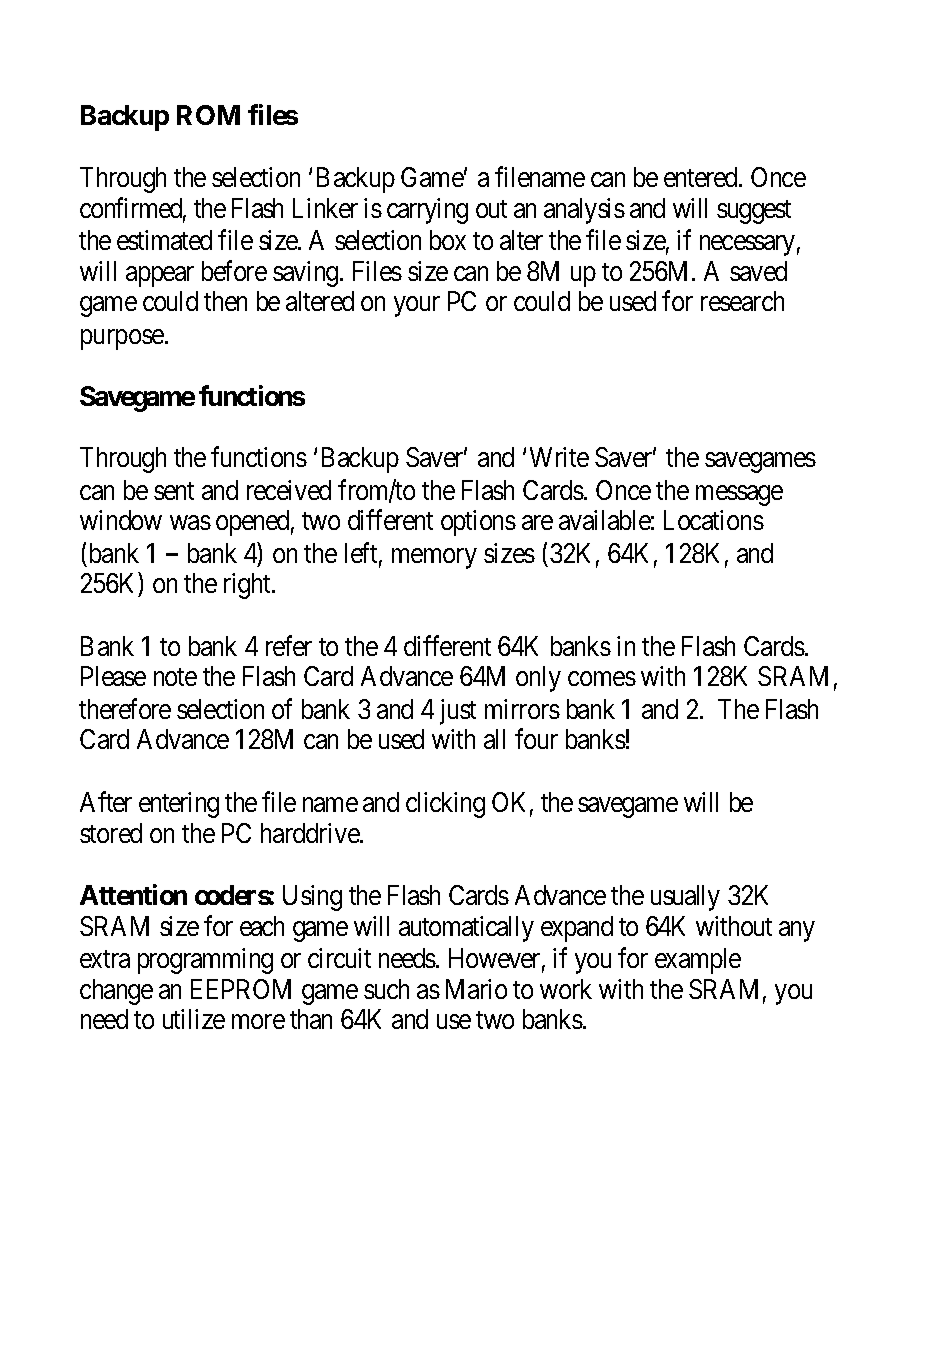 This screenshot has width=948, height=1349. Describe the element at coordinates (179, 805) in the screenshot. I see `entering` at that location.
